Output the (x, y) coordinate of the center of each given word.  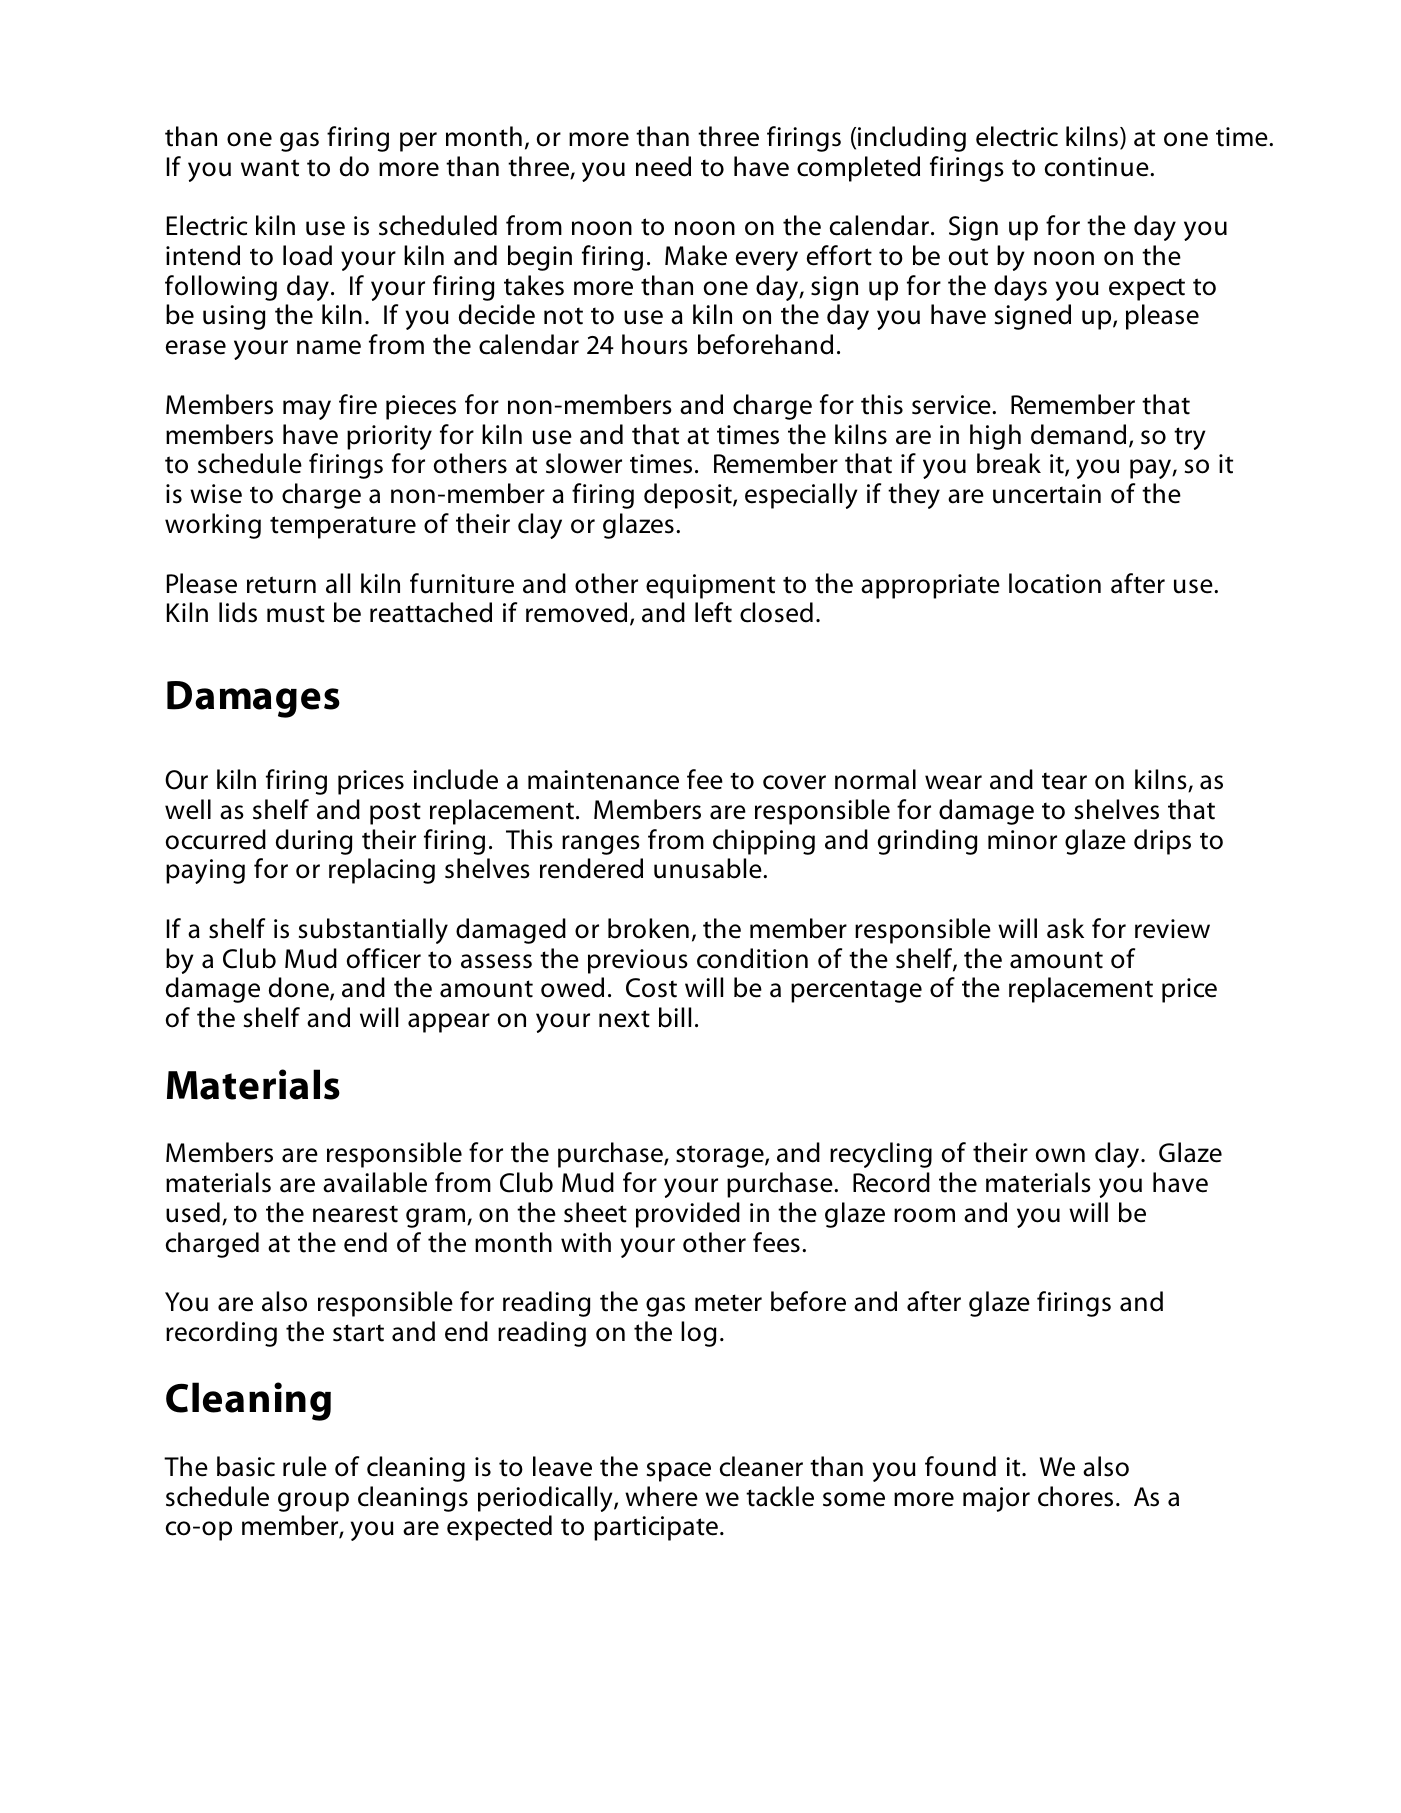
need (663, 166)
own (1060, 1155)
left (713, 612)
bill (675, 1017)
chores (1075, 1496)
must (296, 614)
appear (449, 1023)
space (679, 1472)
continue (1098, 167)
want (270, 168)
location (1055, 583)
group (313, 1502)
